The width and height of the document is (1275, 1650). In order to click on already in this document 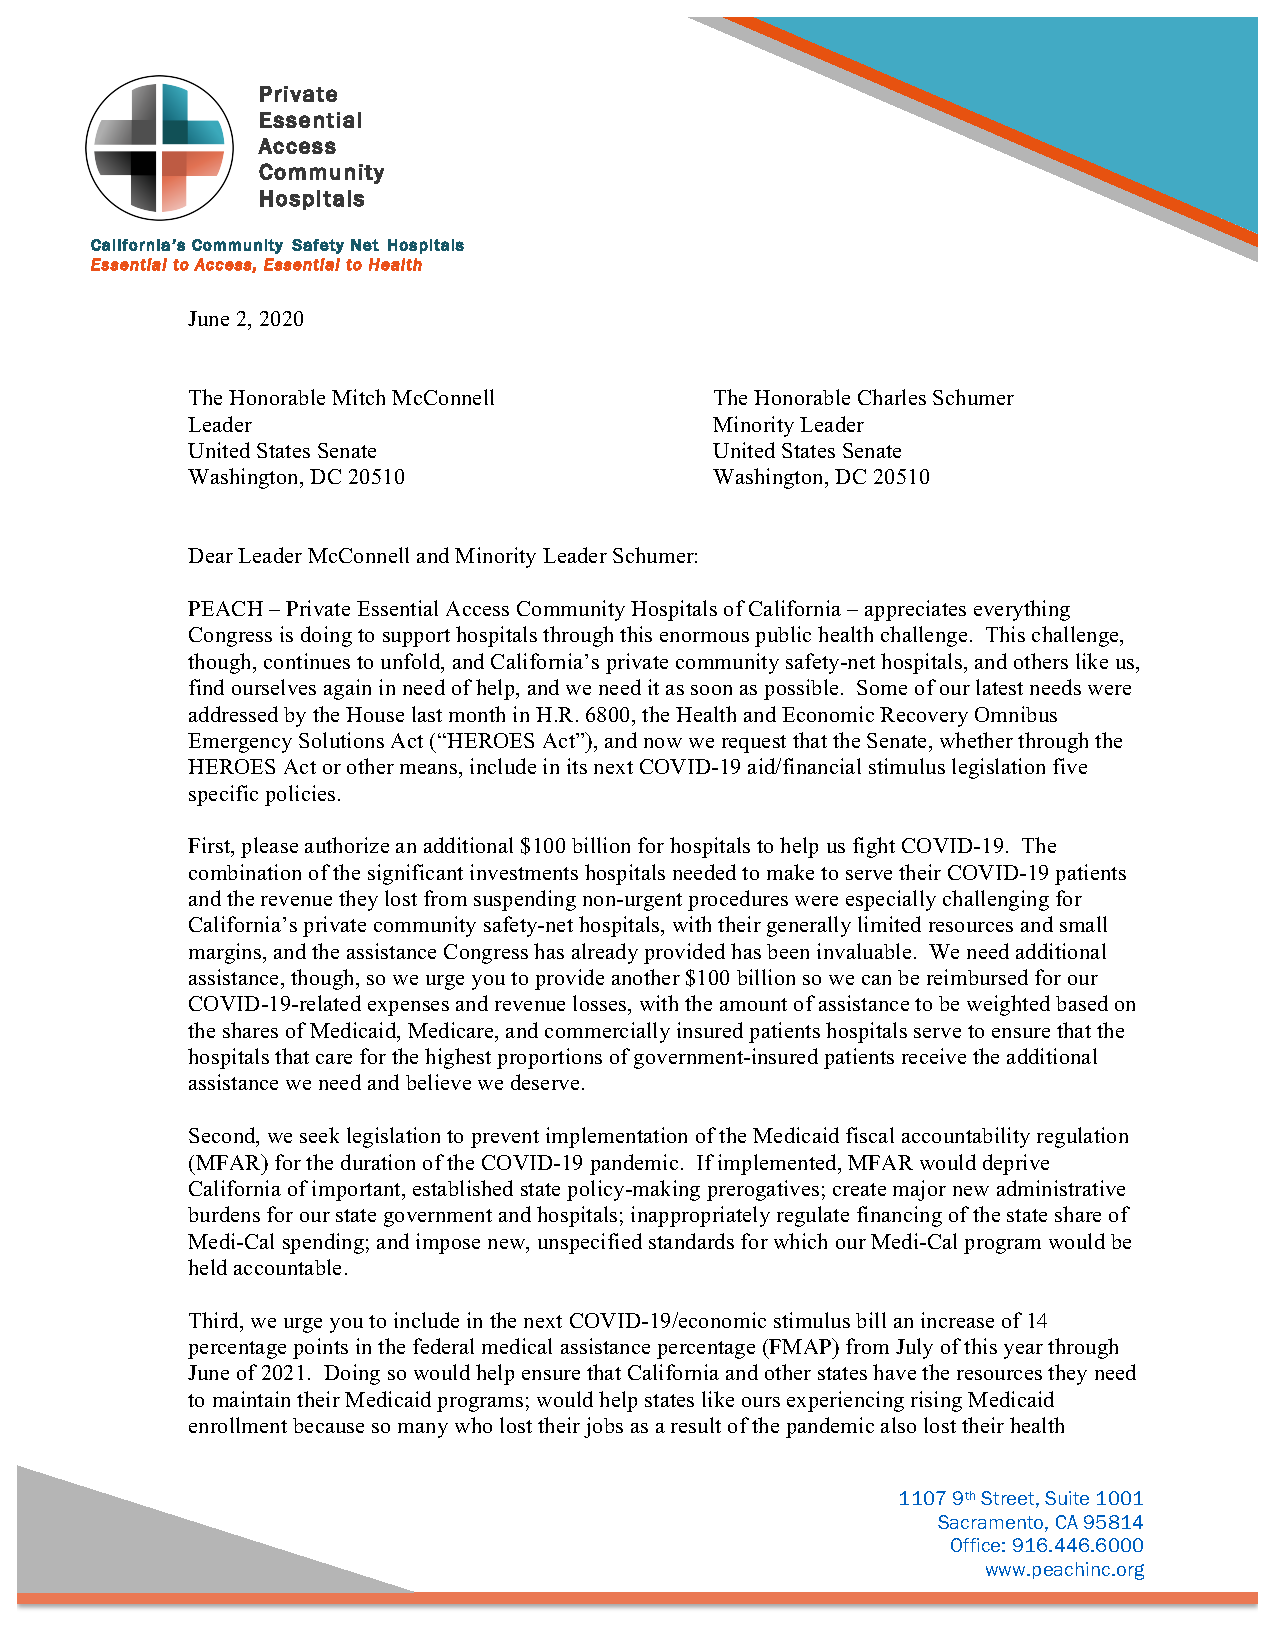, I will do `click(605, 953)`.
